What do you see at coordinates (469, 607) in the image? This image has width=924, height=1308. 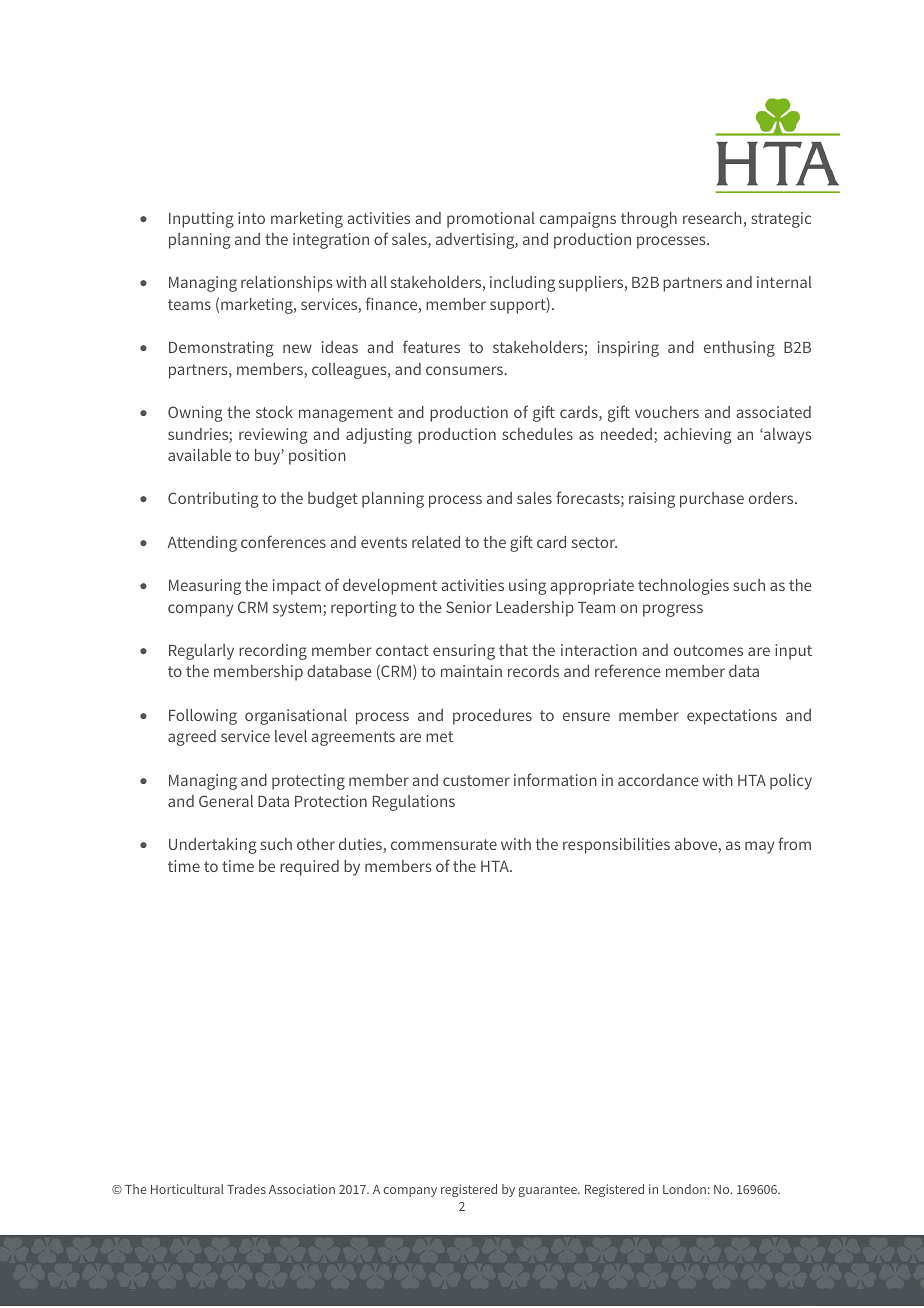 I see `Senior` at bounding box center [469, 607].
